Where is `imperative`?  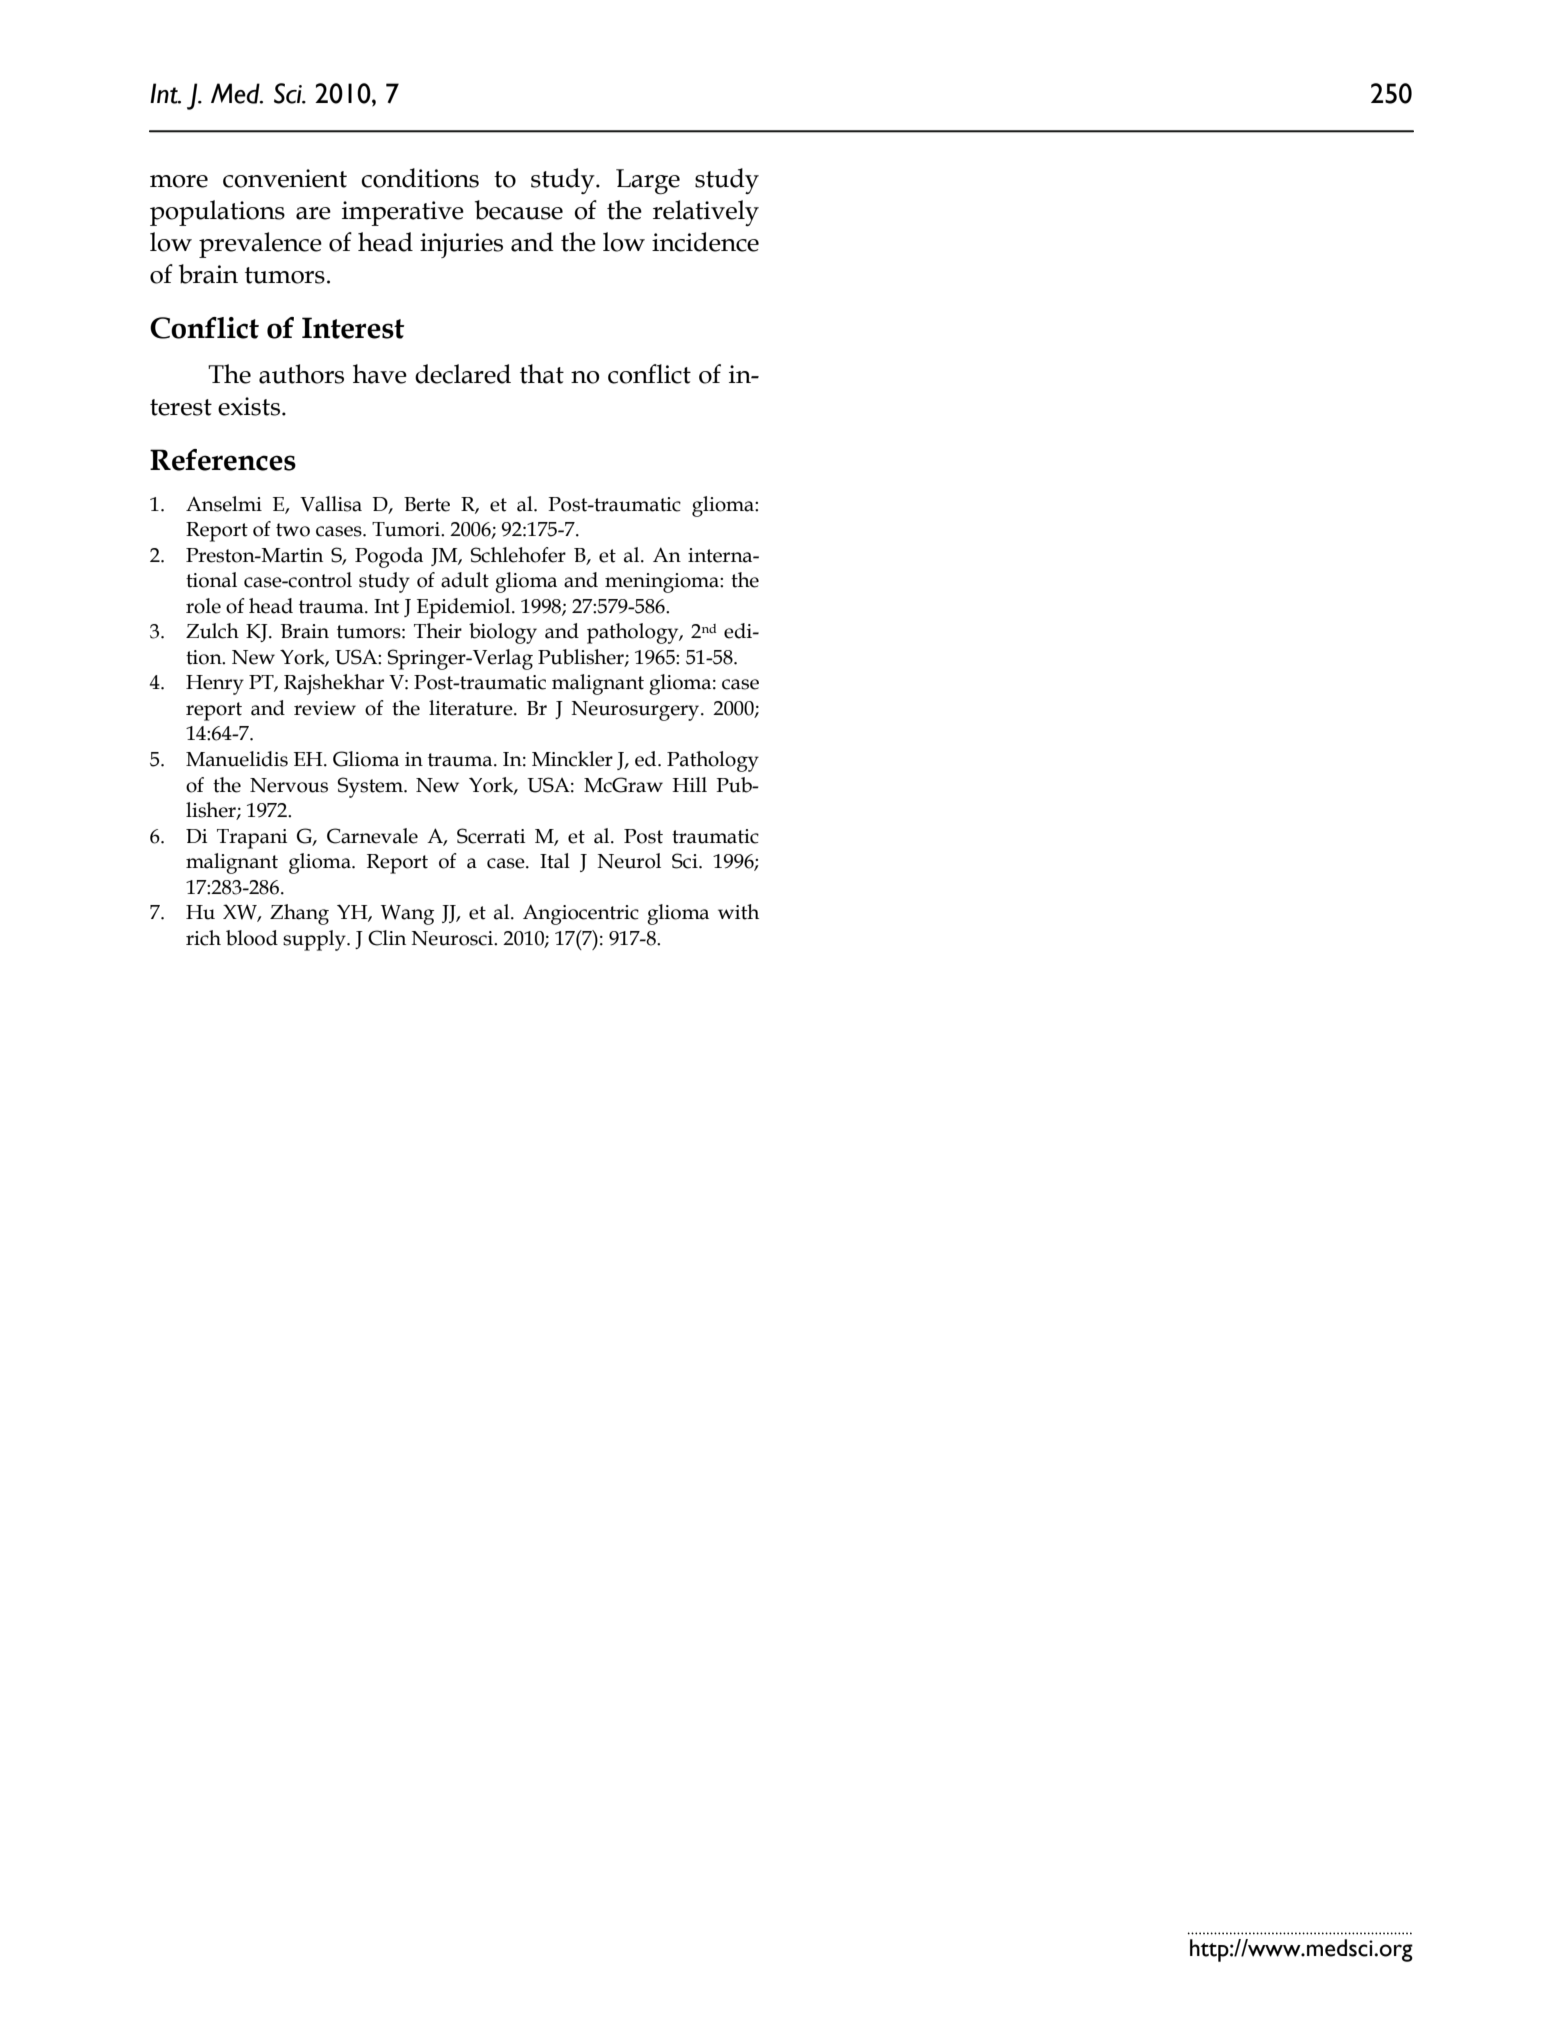
imperative is located at coordinates (403, 213).
